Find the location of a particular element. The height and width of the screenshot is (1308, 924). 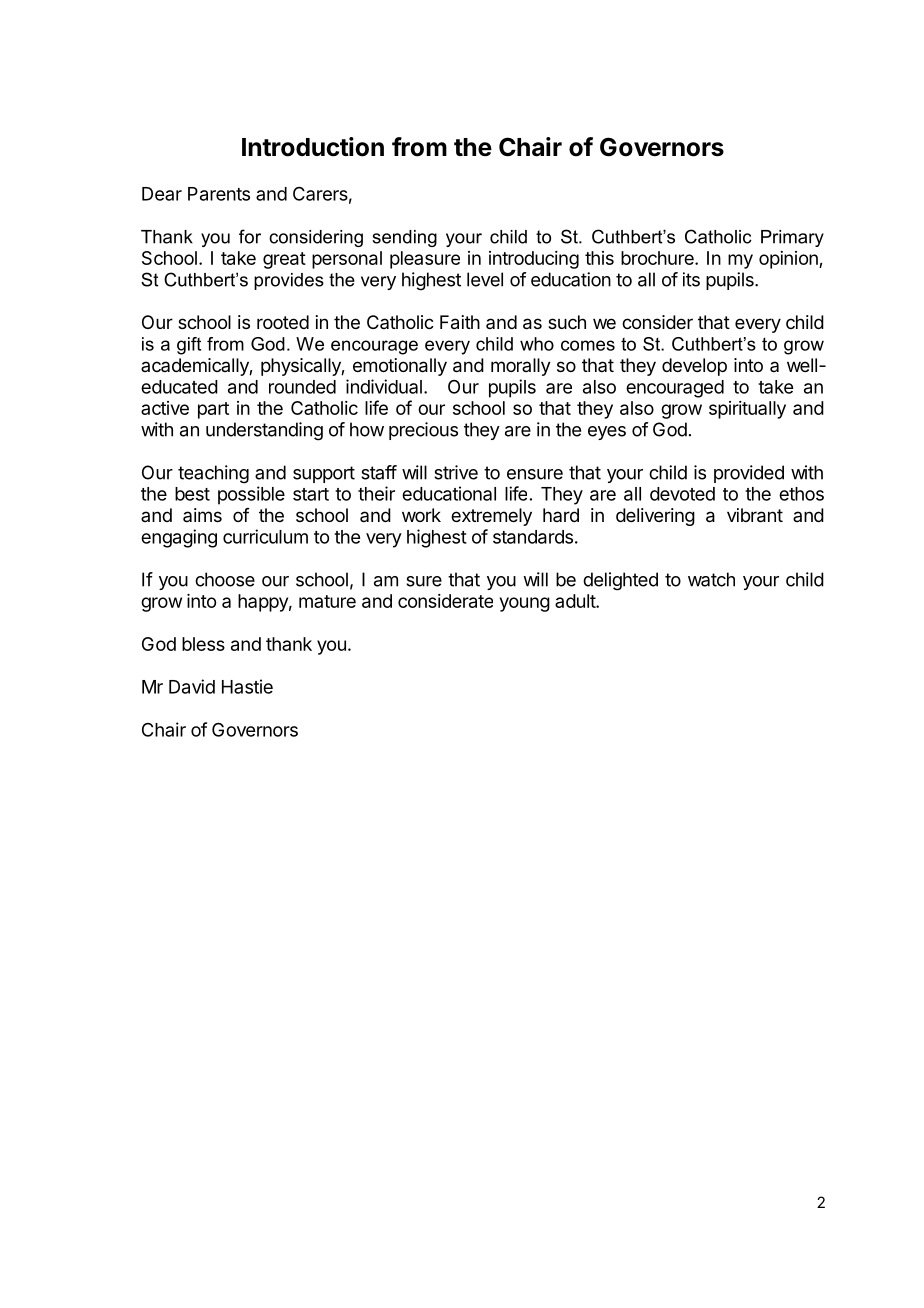

Parents is located at coordinates (219, 194).
